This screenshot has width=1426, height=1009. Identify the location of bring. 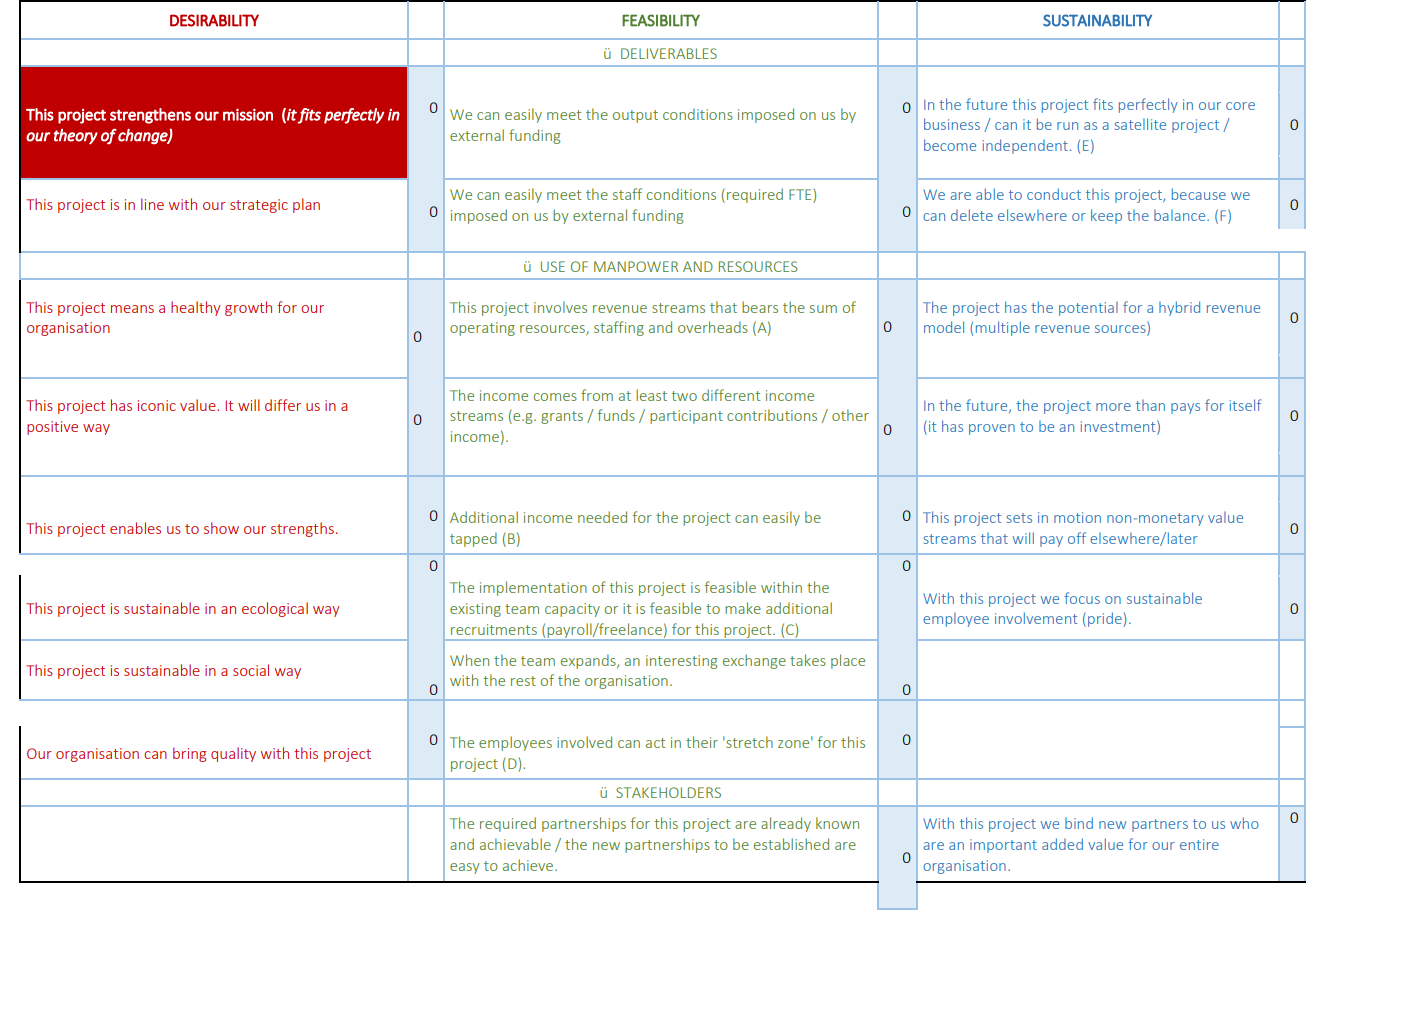
(189, 754).
